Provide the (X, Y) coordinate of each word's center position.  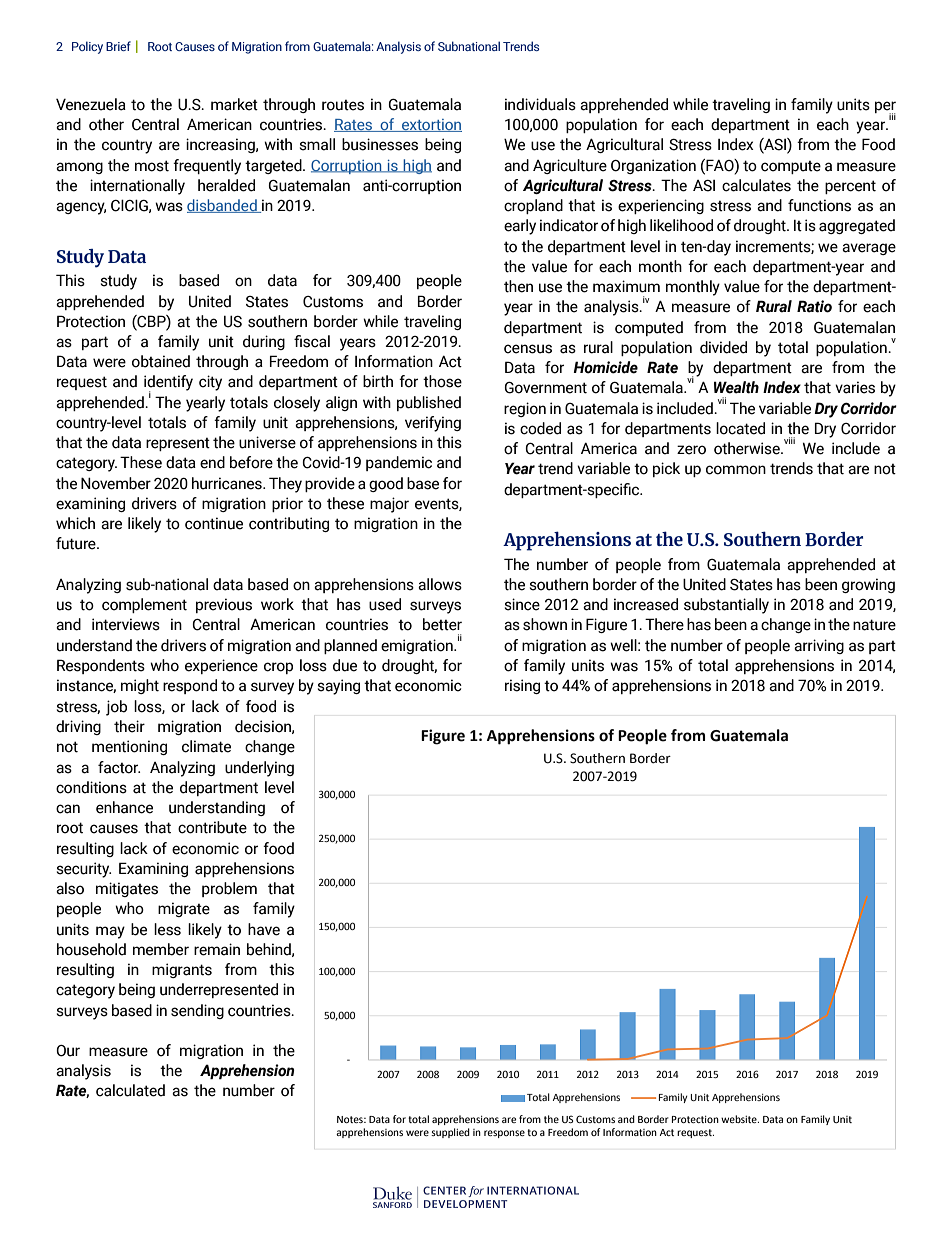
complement (144, 605)
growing (868, 585)
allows (440, 584)
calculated (130, 1090)
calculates (756, 185)
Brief (118, 46)
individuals (540, 104)
